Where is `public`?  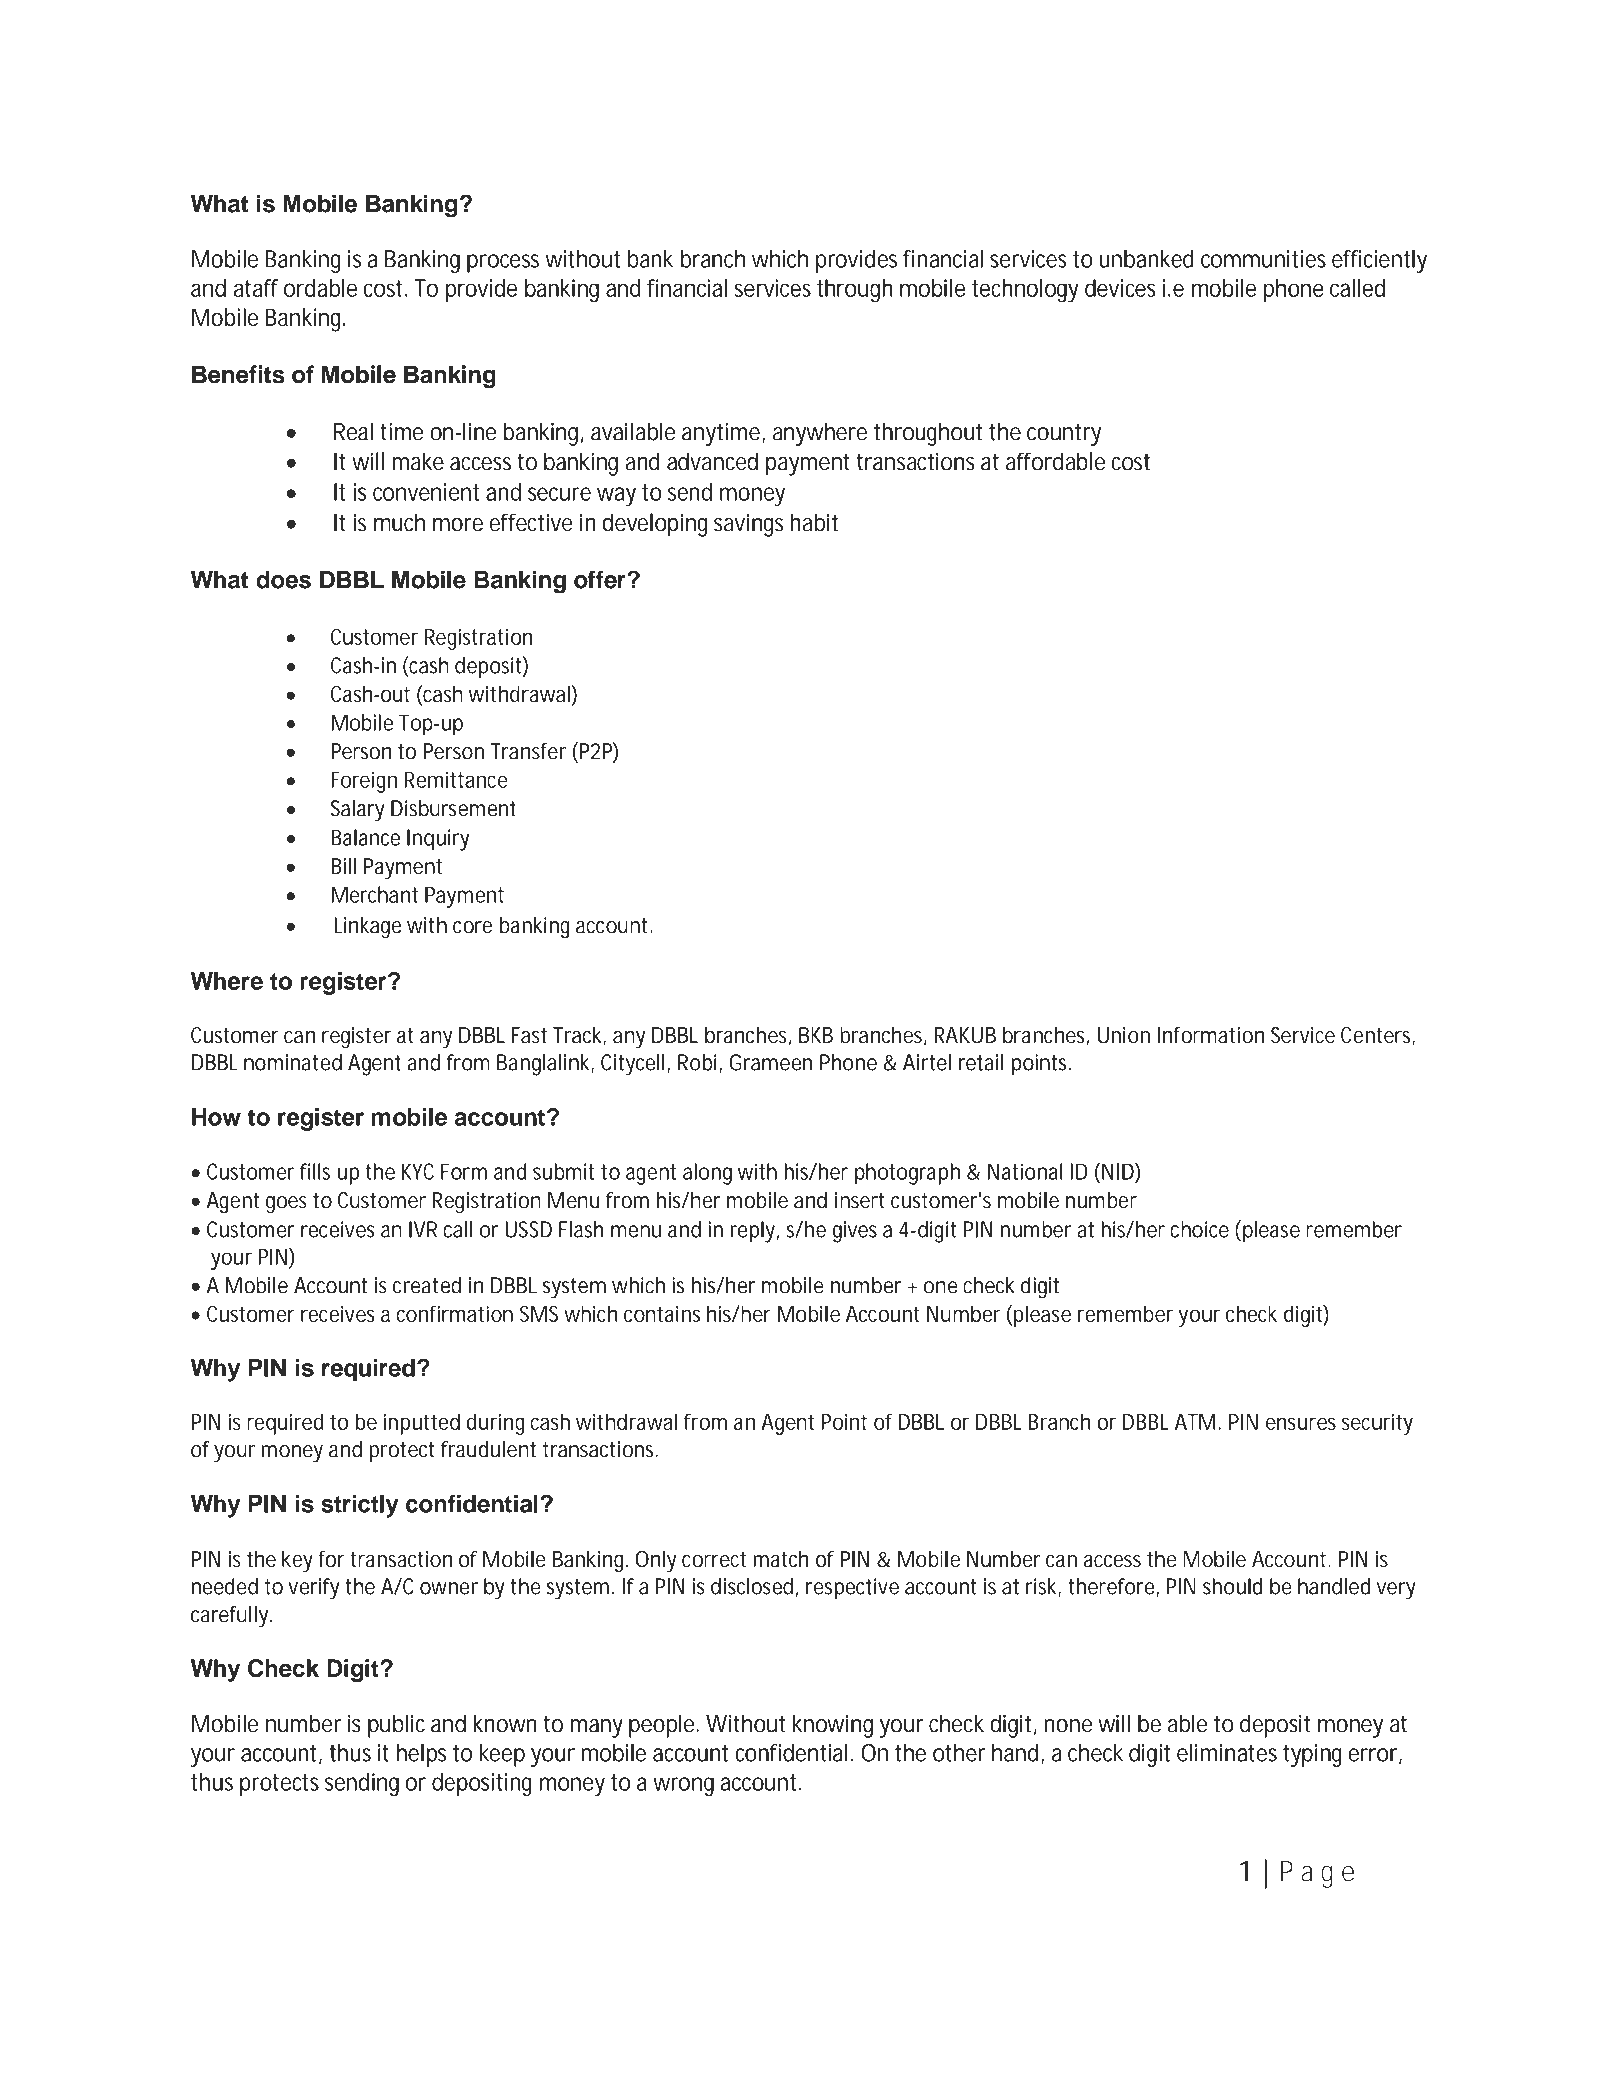 public is located at coordinates (396, 1726).
